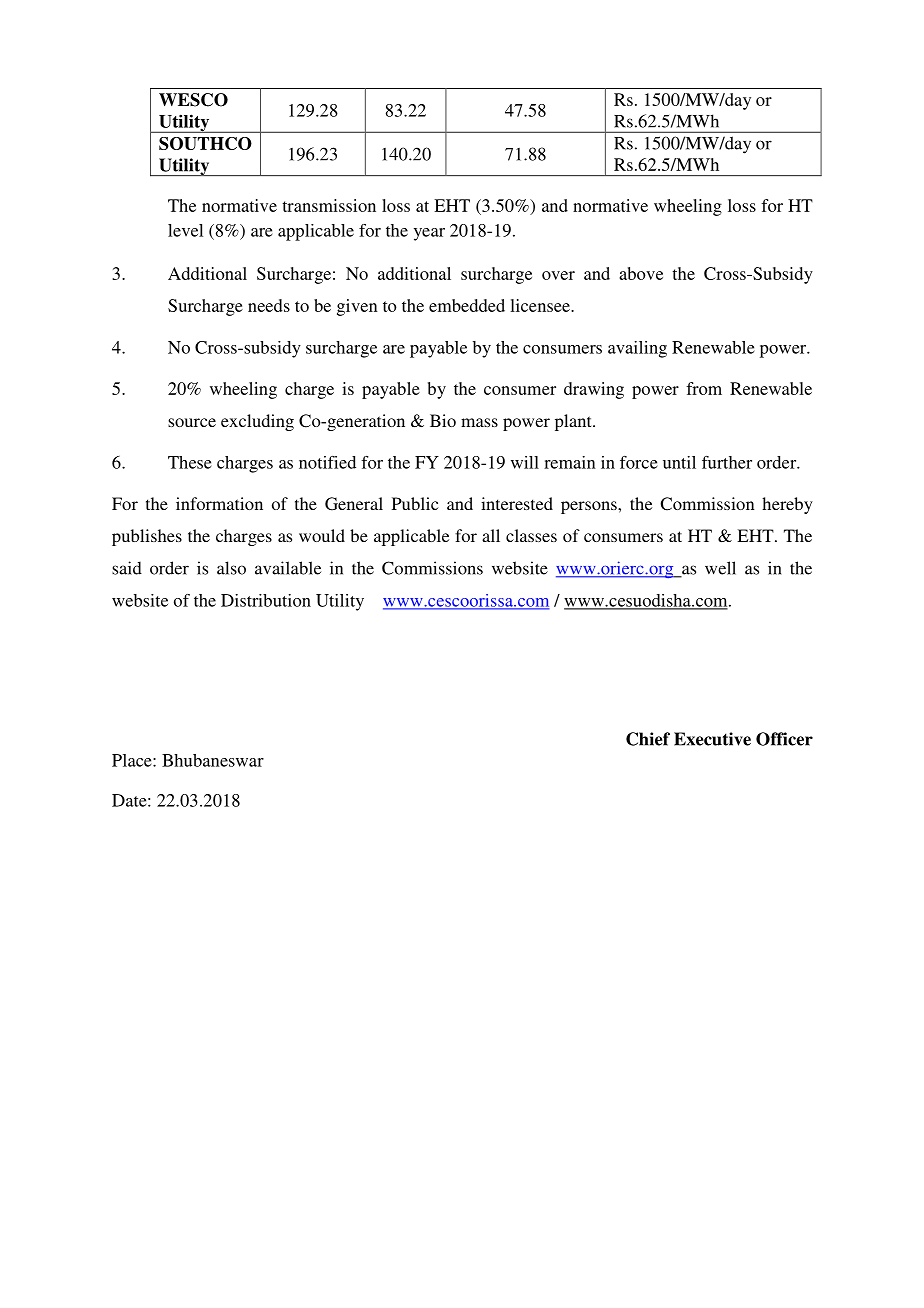 The image size is (924, 1308). Describe the element at coordinates (415, 503) in the screenshot. I see `Public` at that location.
